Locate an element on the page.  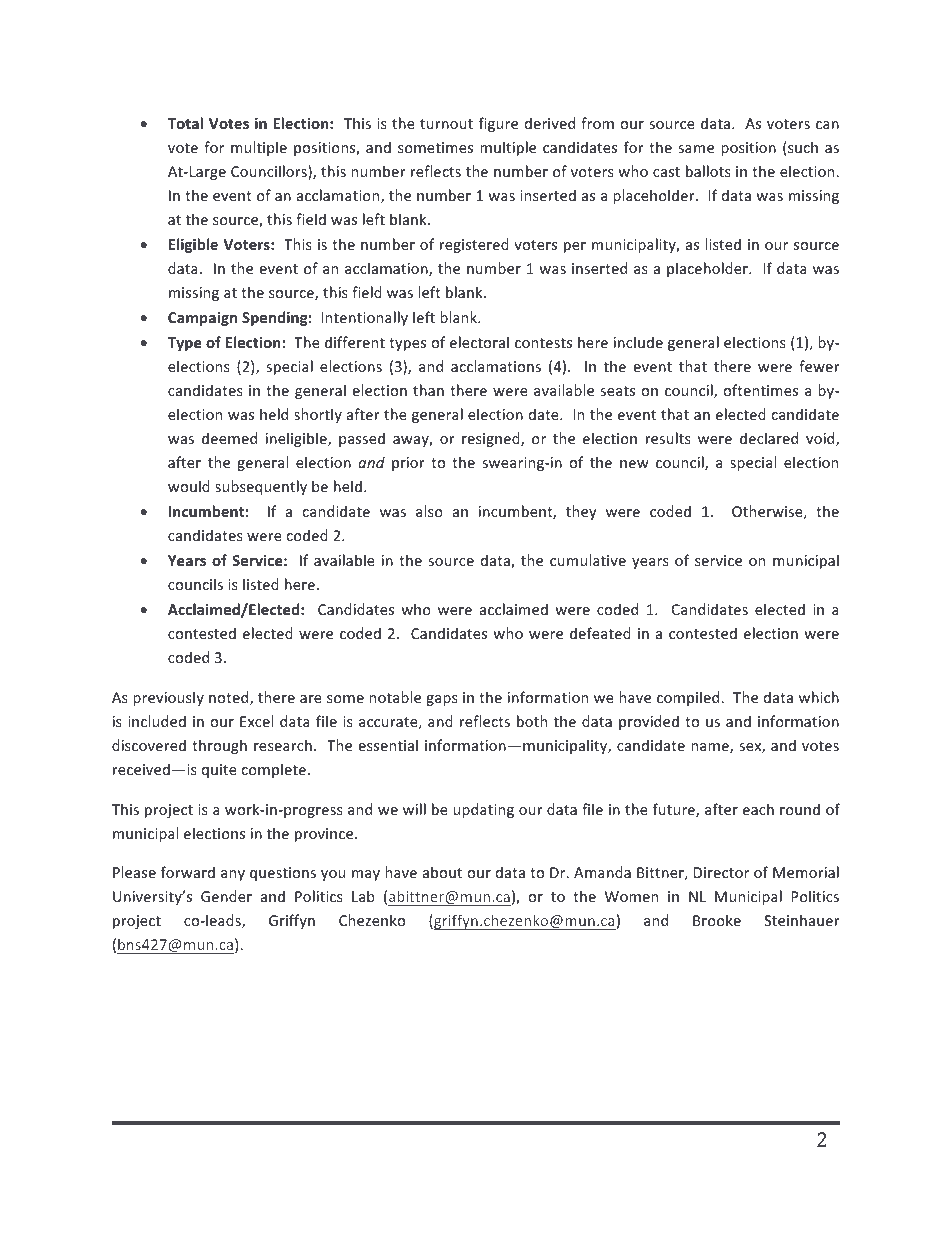
Gender is located at coordinates (226, 896).
